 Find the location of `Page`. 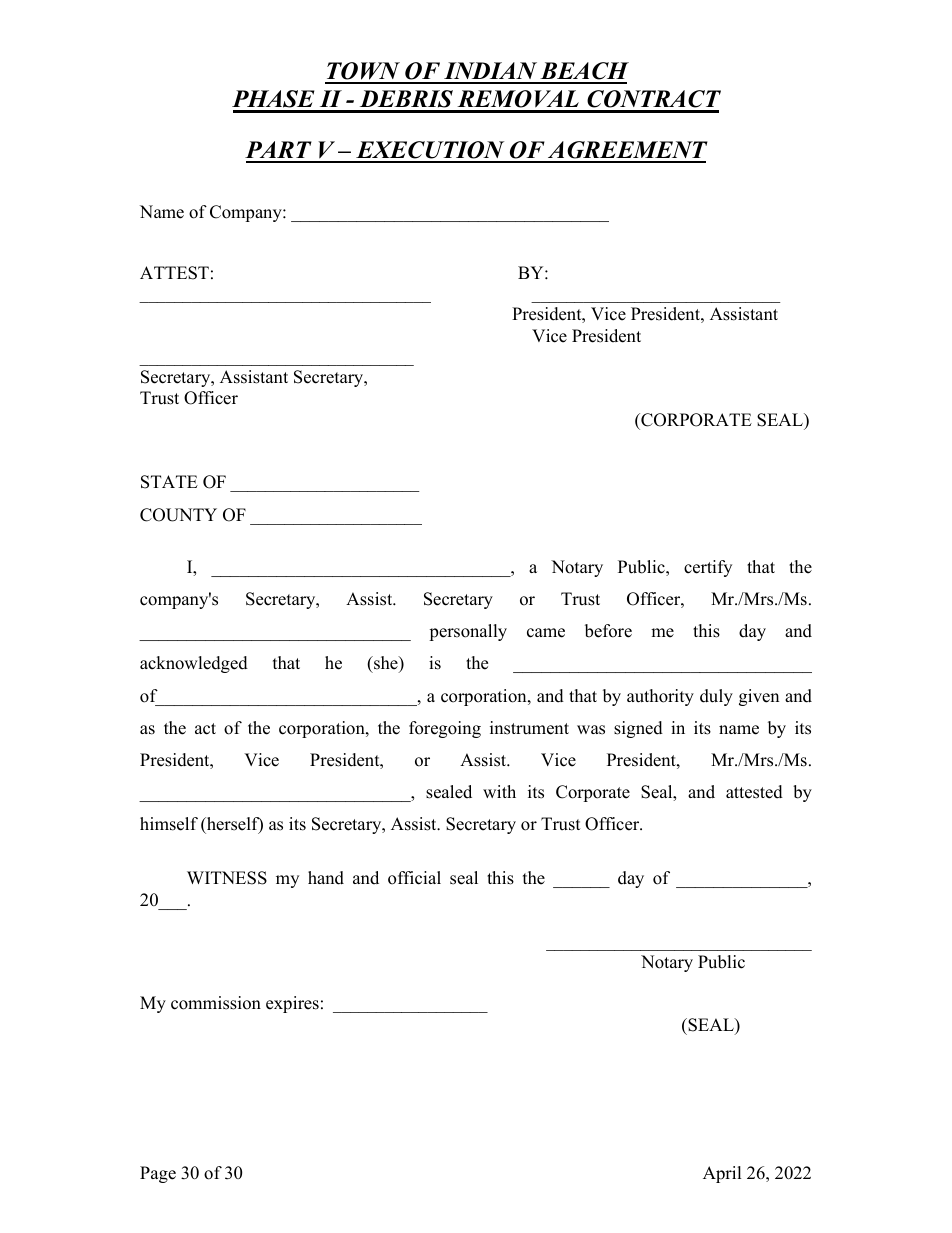

Page is located at coordinates (158, 1174).
